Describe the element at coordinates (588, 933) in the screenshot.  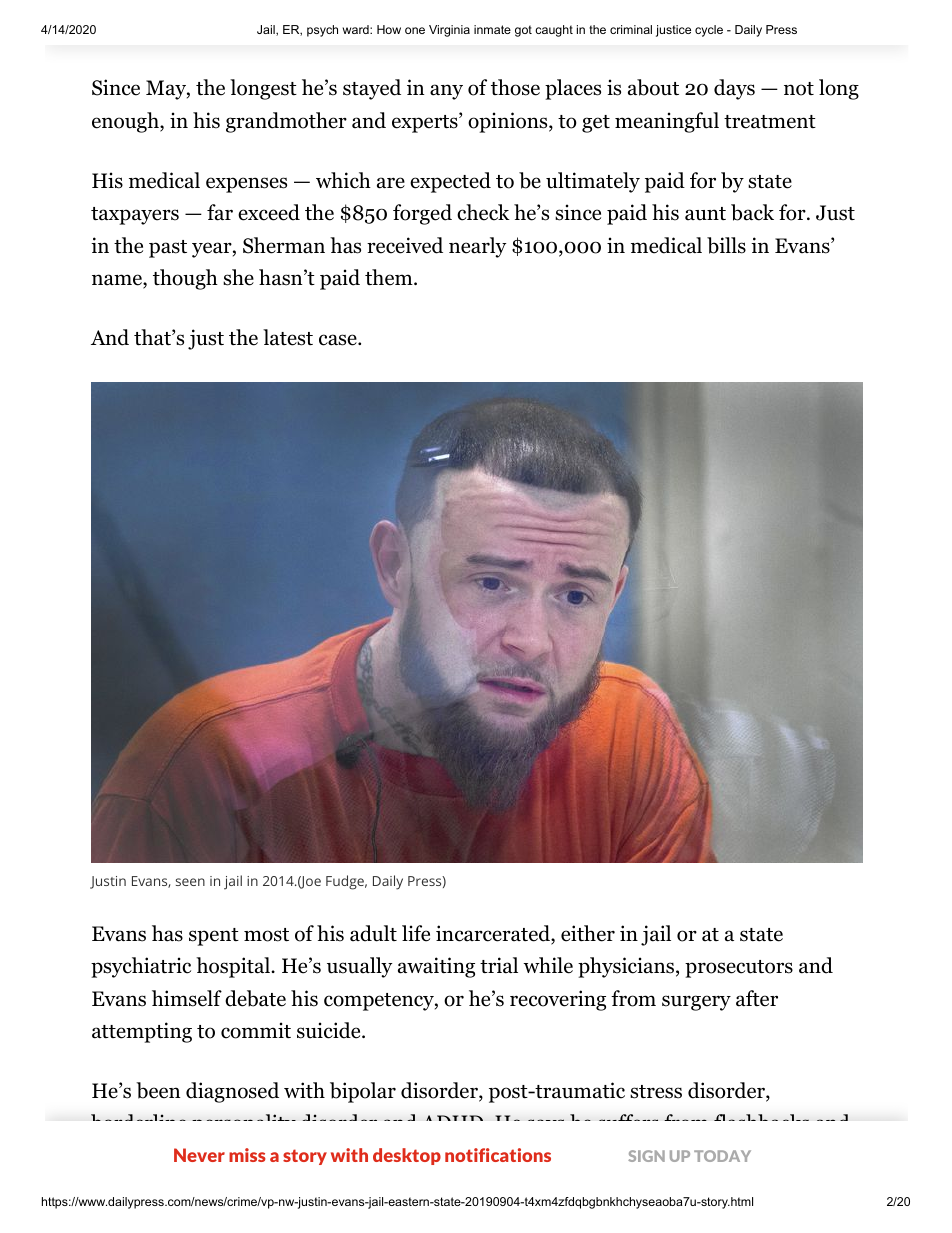
I see `either` at that location.
